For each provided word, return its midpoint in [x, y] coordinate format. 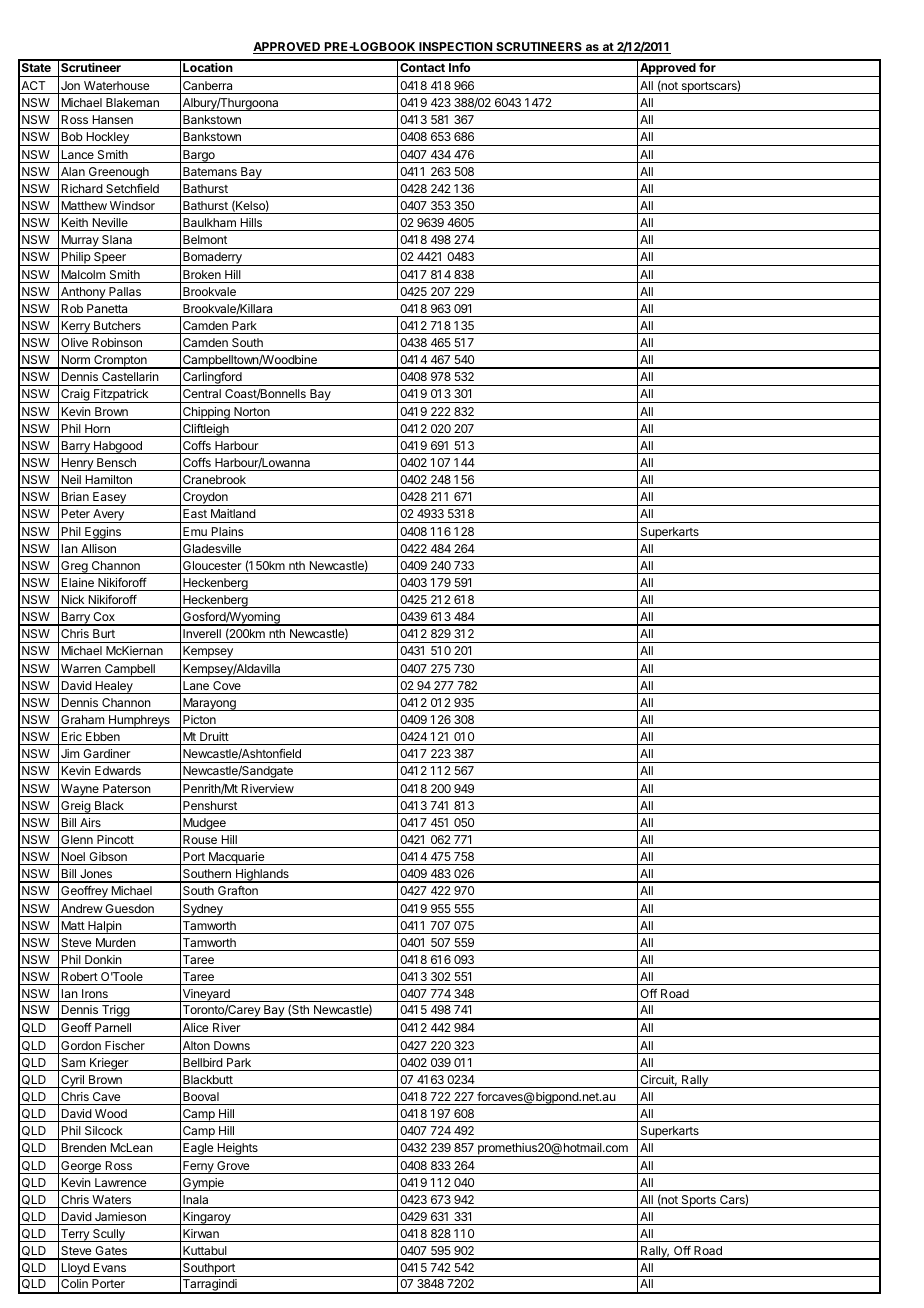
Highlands [262, 876]
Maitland [233, 513]
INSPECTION [455, 48]
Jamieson [120, 1216]
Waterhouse [116, 85]
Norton [252, 411]
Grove [233, 1165]
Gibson [108, 856]
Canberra [207, 85]
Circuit [658, 1080]
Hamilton [109, 479]
